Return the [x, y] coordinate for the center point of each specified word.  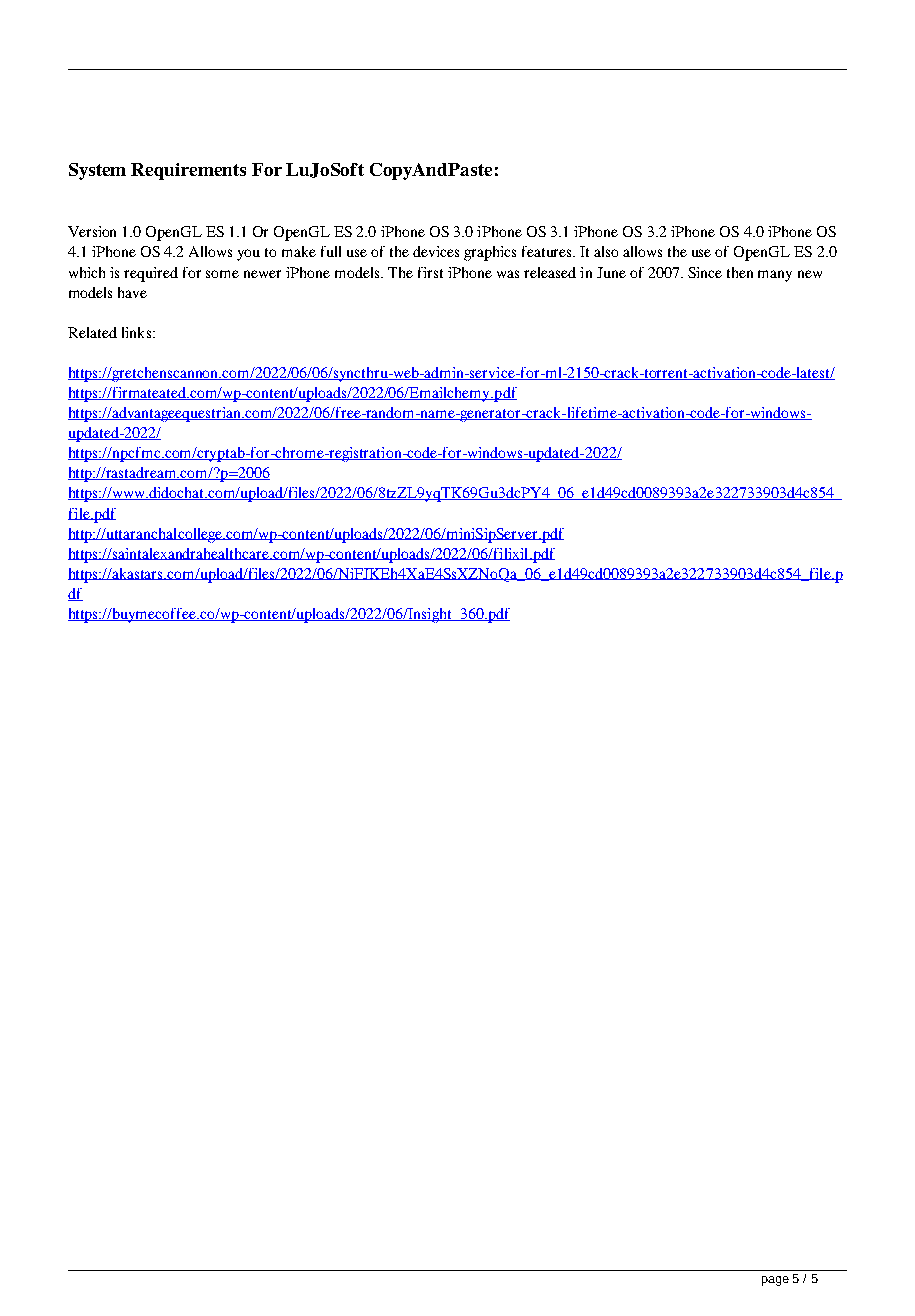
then [740, 272]
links [136, 332]
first [430, 272]
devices [436, 251]
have [132, 292]
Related [92, 332]
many [775, 276]
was [508, 274]
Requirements [188, 171]
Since [705, 272]
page [775, 1281]
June [611, 272]
